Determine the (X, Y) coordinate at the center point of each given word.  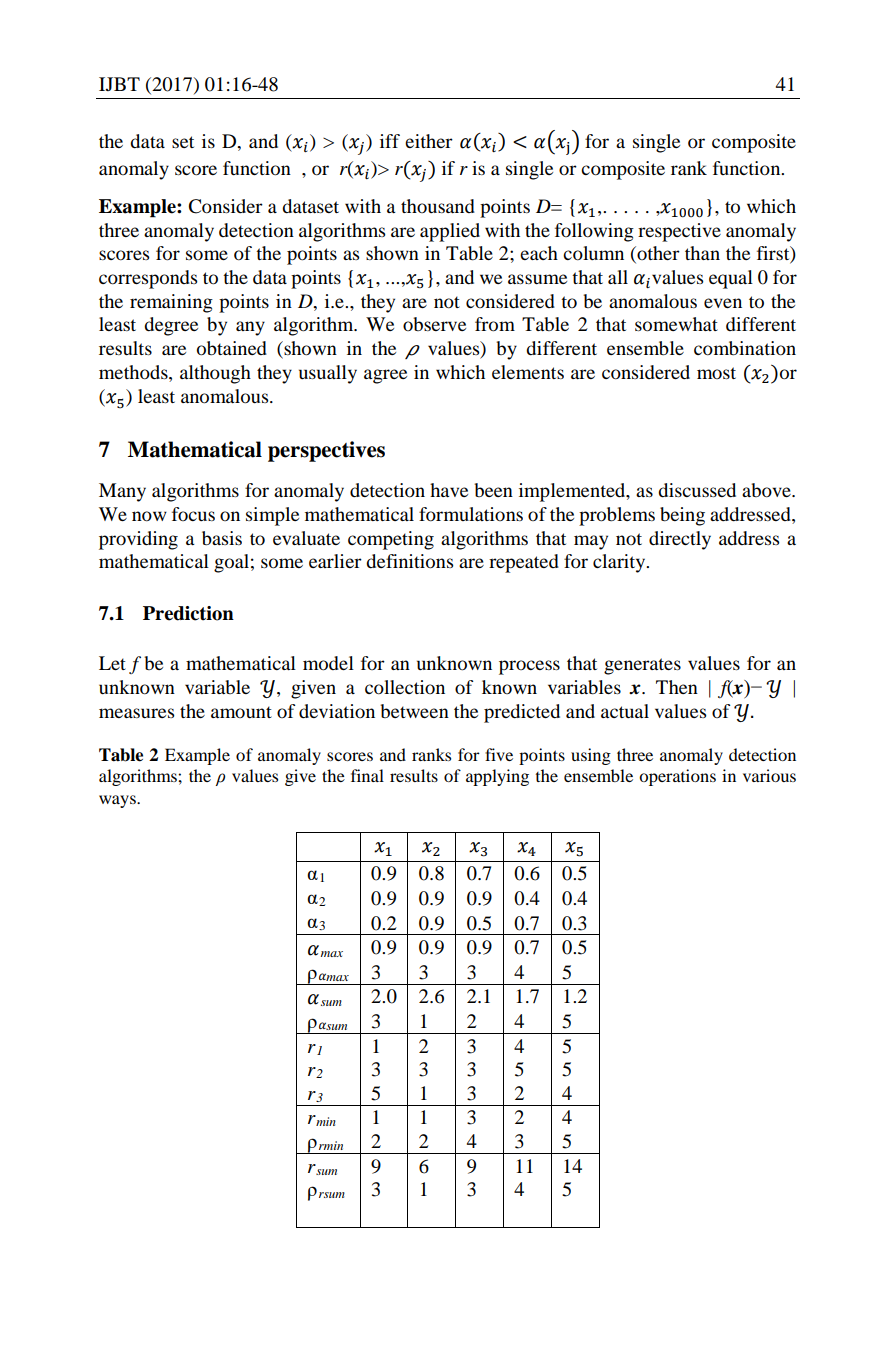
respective (679, 232)
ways (118, 801)
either (429, 141)
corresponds (148, 279)
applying (497, 777)
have (449, 490)
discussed (697, 490)
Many (122, 492)
